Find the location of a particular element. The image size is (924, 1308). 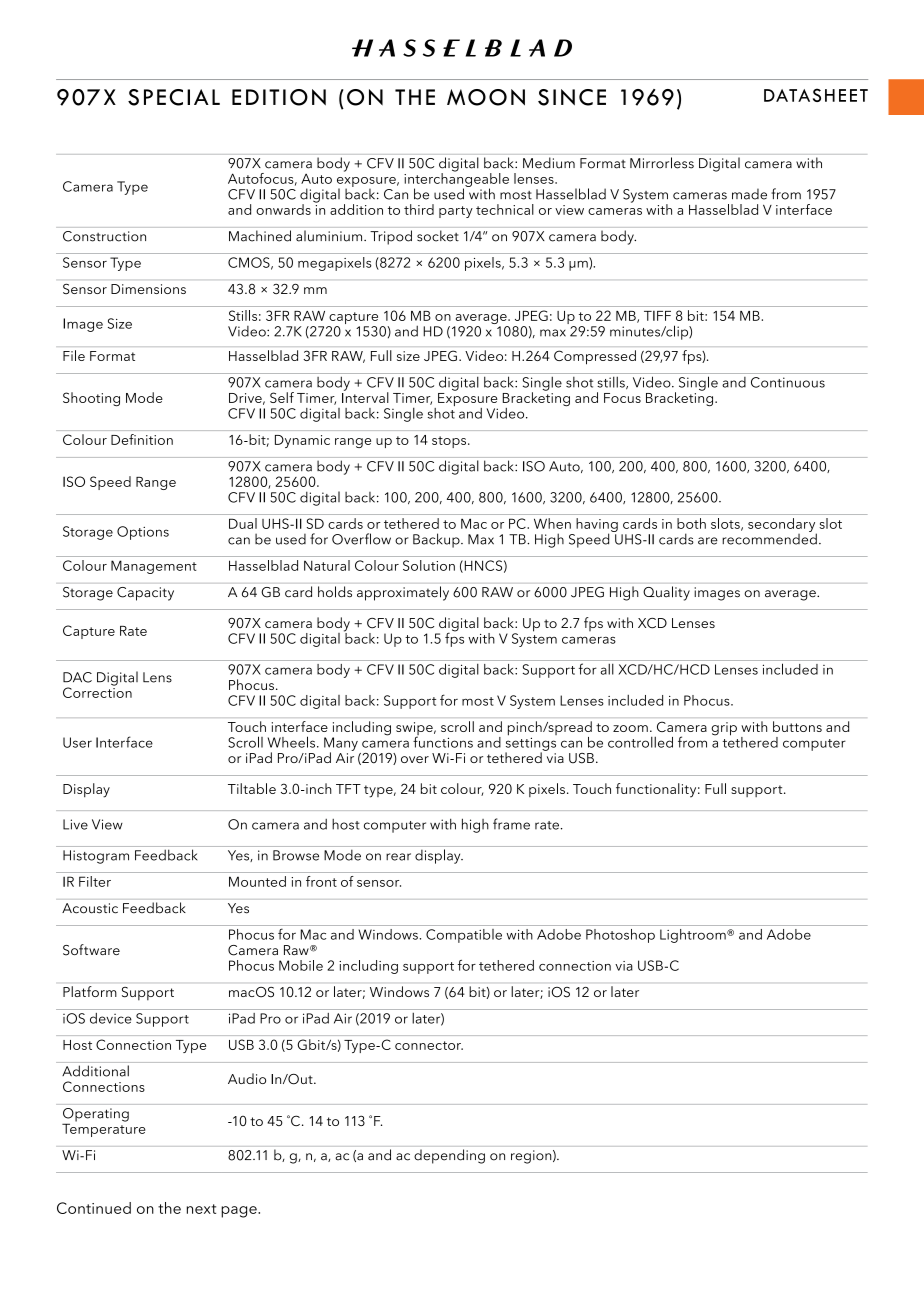

Definition is located at coordinates (142, 439).
